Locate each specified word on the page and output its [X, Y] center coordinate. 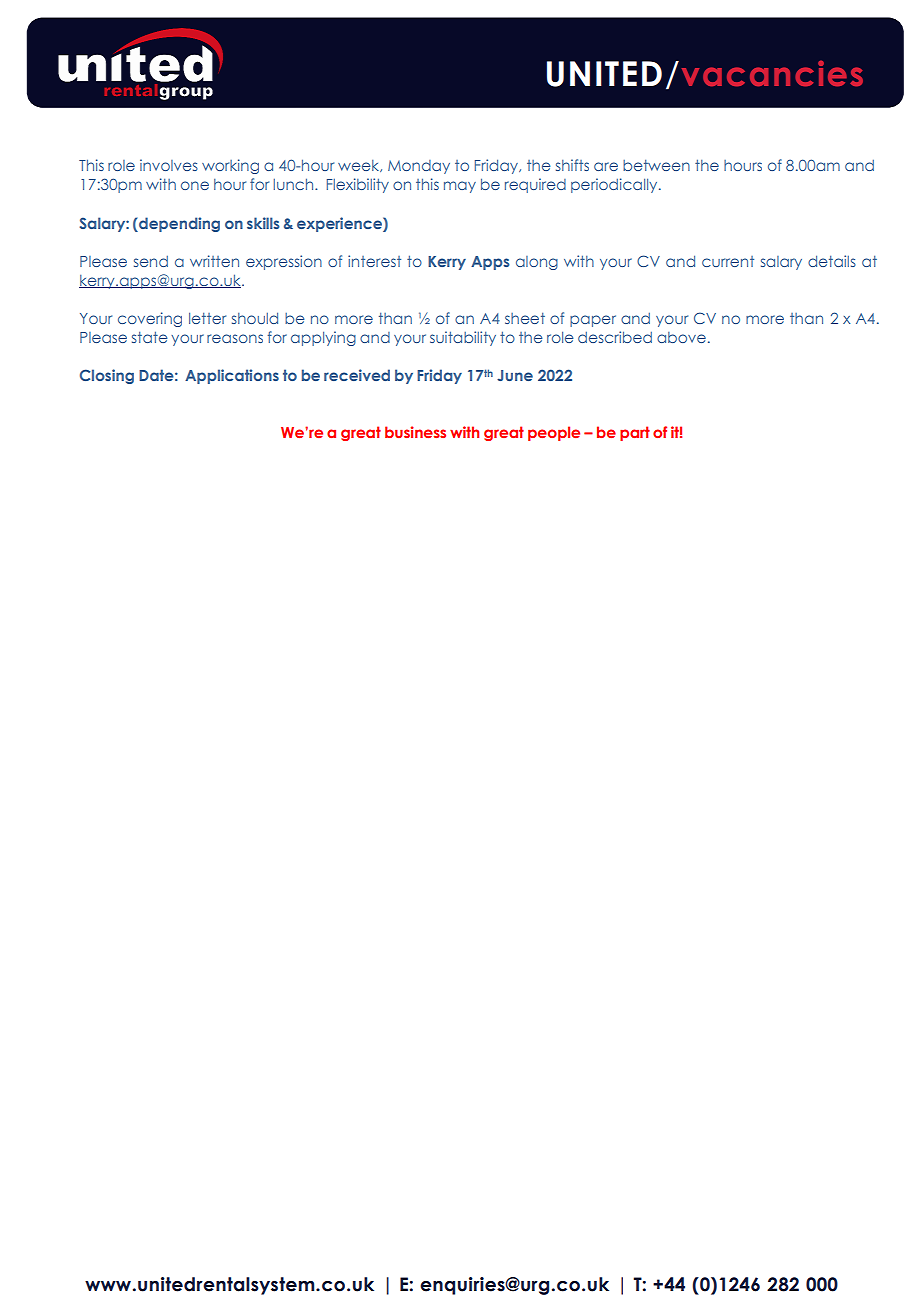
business [415, 432]
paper [593, 321]
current [728, 261]
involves [169, 165]
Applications [232, 376]
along [537, 263]
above [681, 337]
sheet [525, 318]
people [554, 433]
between [656, 165]
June [515, 375]
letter [207, 318]
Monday [419, 167]
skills [263, 223]
